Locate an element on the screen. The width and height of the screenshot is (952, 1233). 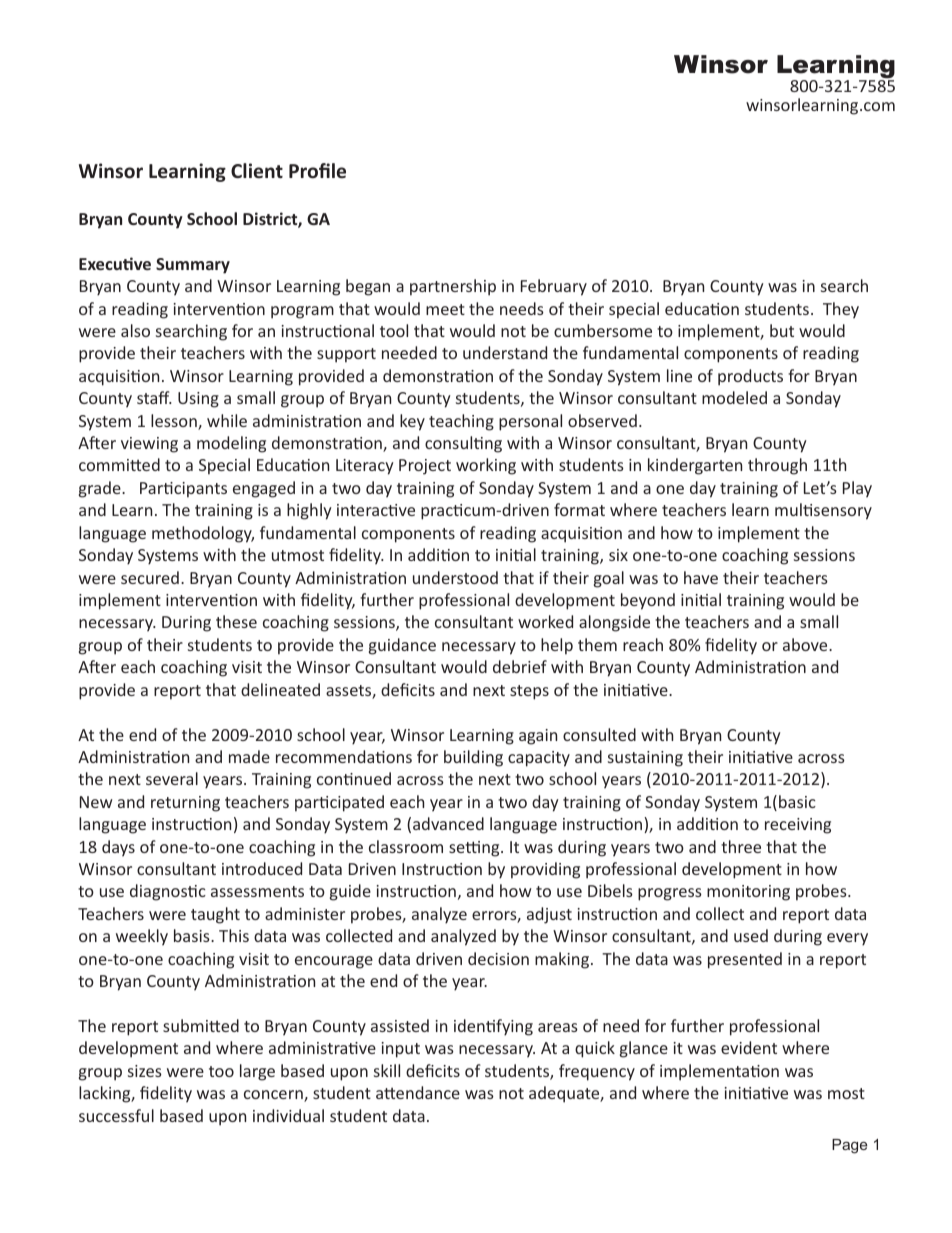
these is located at coordinates (236, 621).
